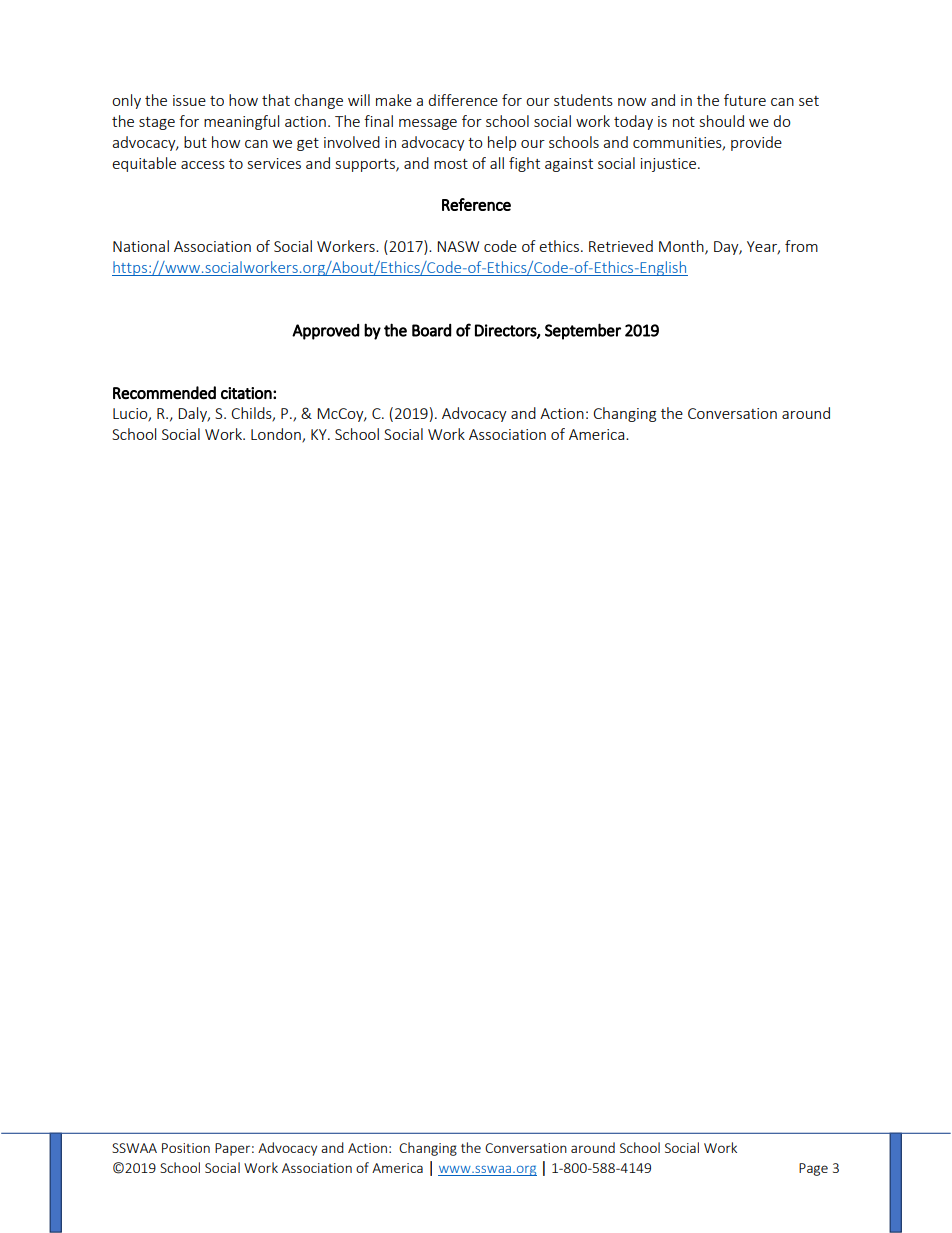 The width and height of the screenshot is (952, 1233). Describe the element at coordinates (277, 435) in the screenshot. I see `London` at that location.
